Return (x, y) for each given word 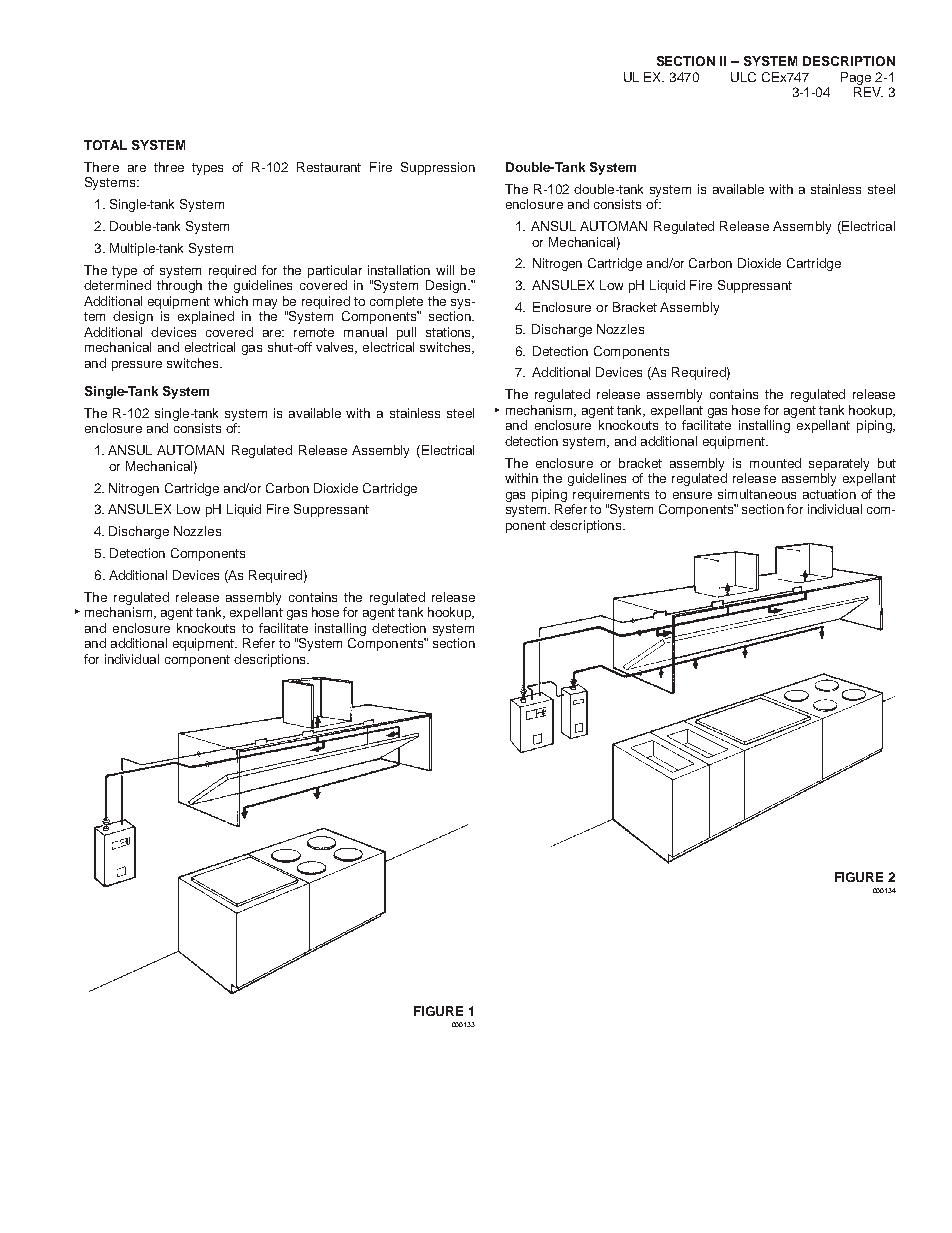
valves (336, 348)
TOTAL (105, 145)
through (179, 286)
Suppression (438, 168)
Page (856, 78)
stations (449, 333)
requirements (611, 495)
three (169, 167)
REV (868, 92)
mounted (775, 463)
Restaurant (329, 167)
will (445, 270)
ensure (692, 495)
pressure (137, 366)
